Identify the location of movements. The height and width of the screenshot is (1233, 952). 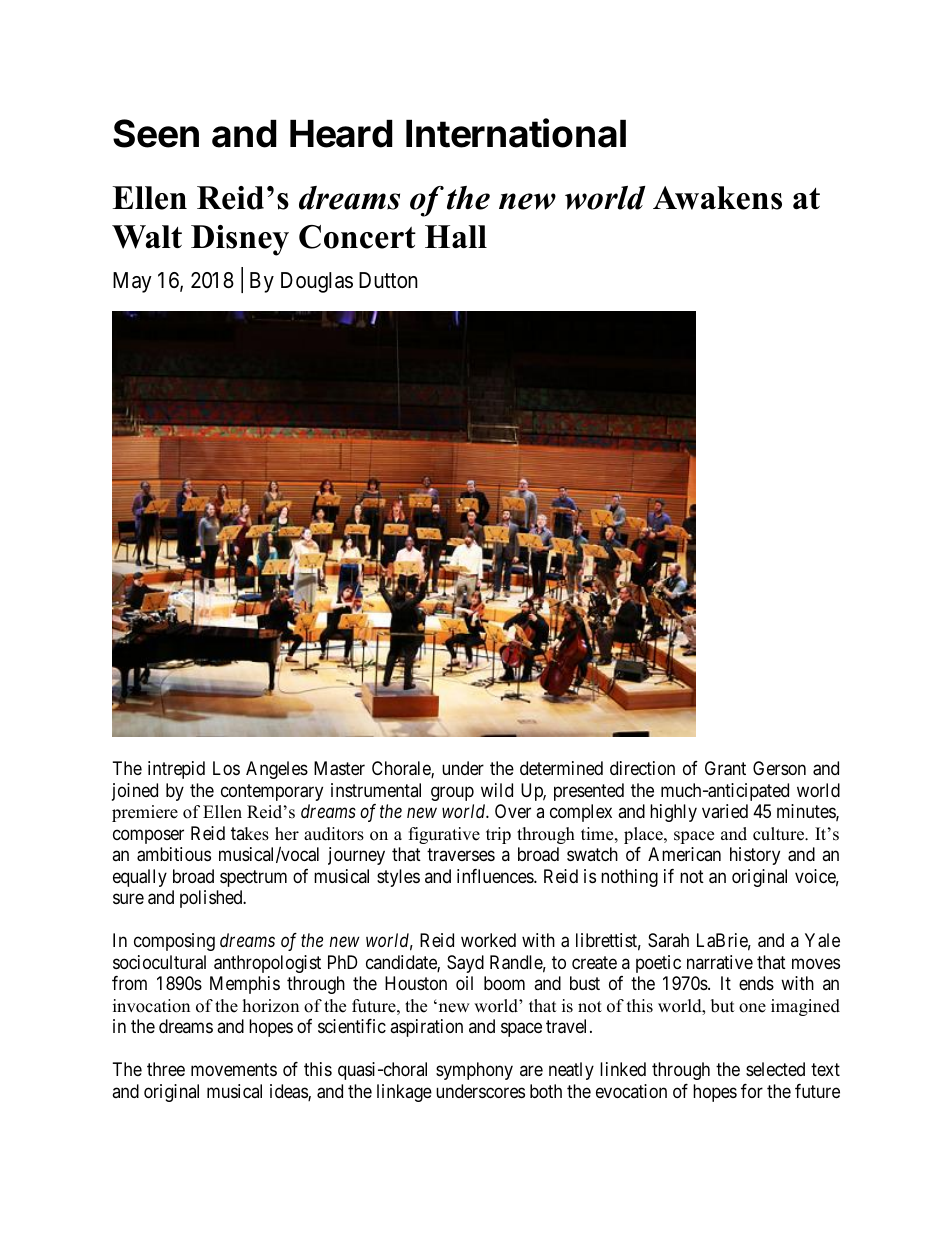
(234, 1069).
